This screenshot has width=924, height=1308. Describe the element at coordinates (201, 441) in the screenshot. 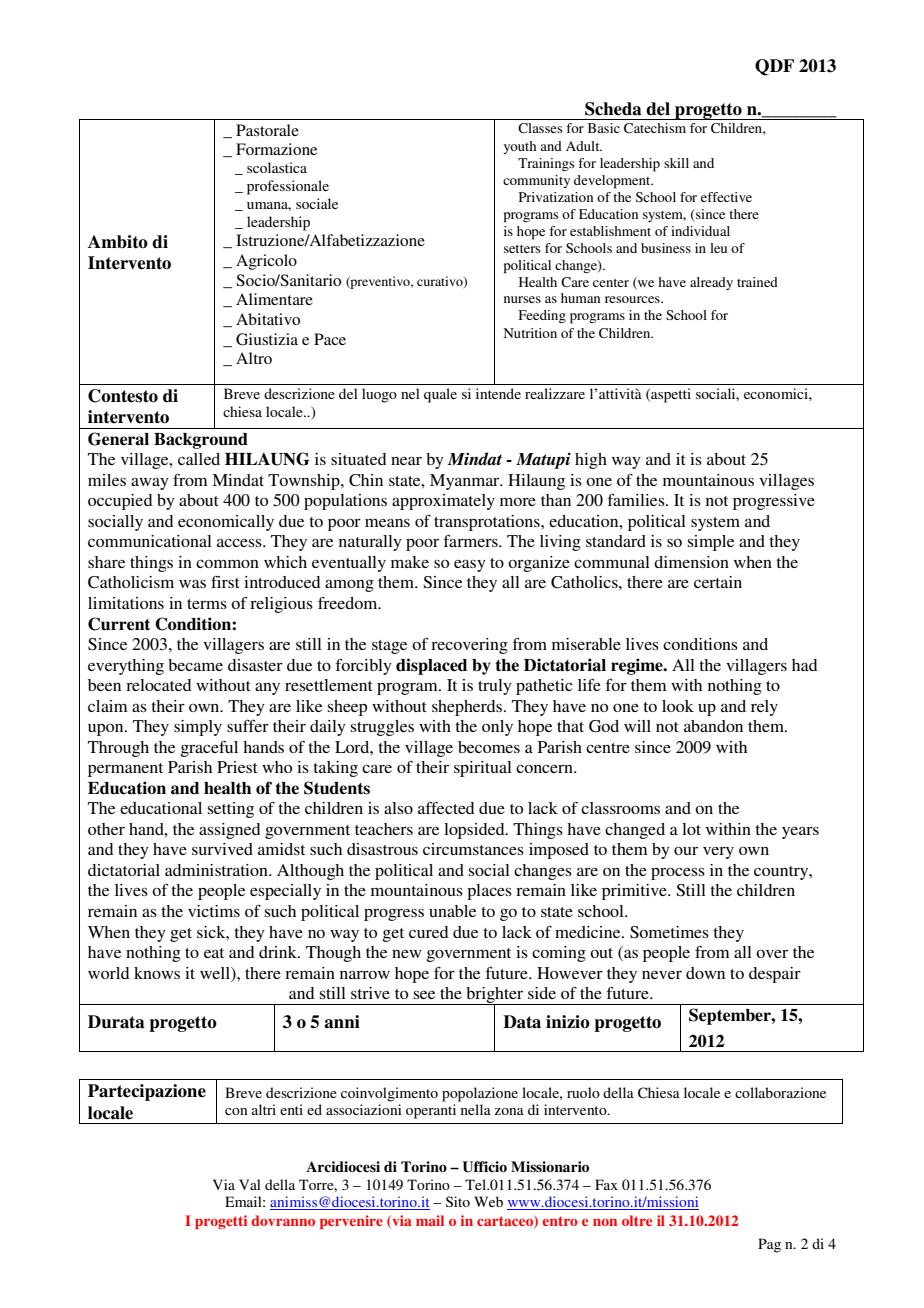

I see `Background` at that location.
